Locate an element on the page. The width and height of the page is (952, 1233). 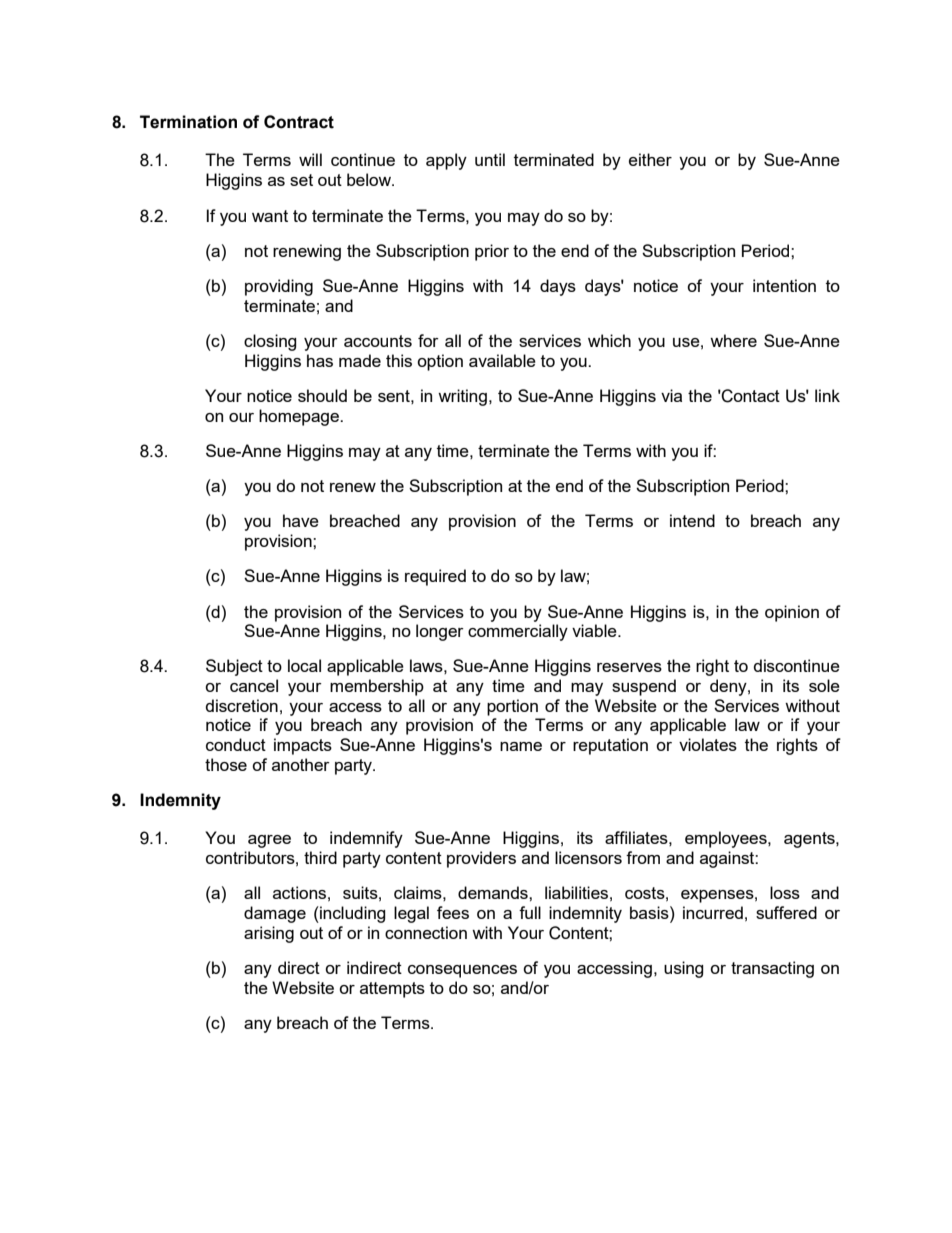
until is located at coordinates (490, 159).
